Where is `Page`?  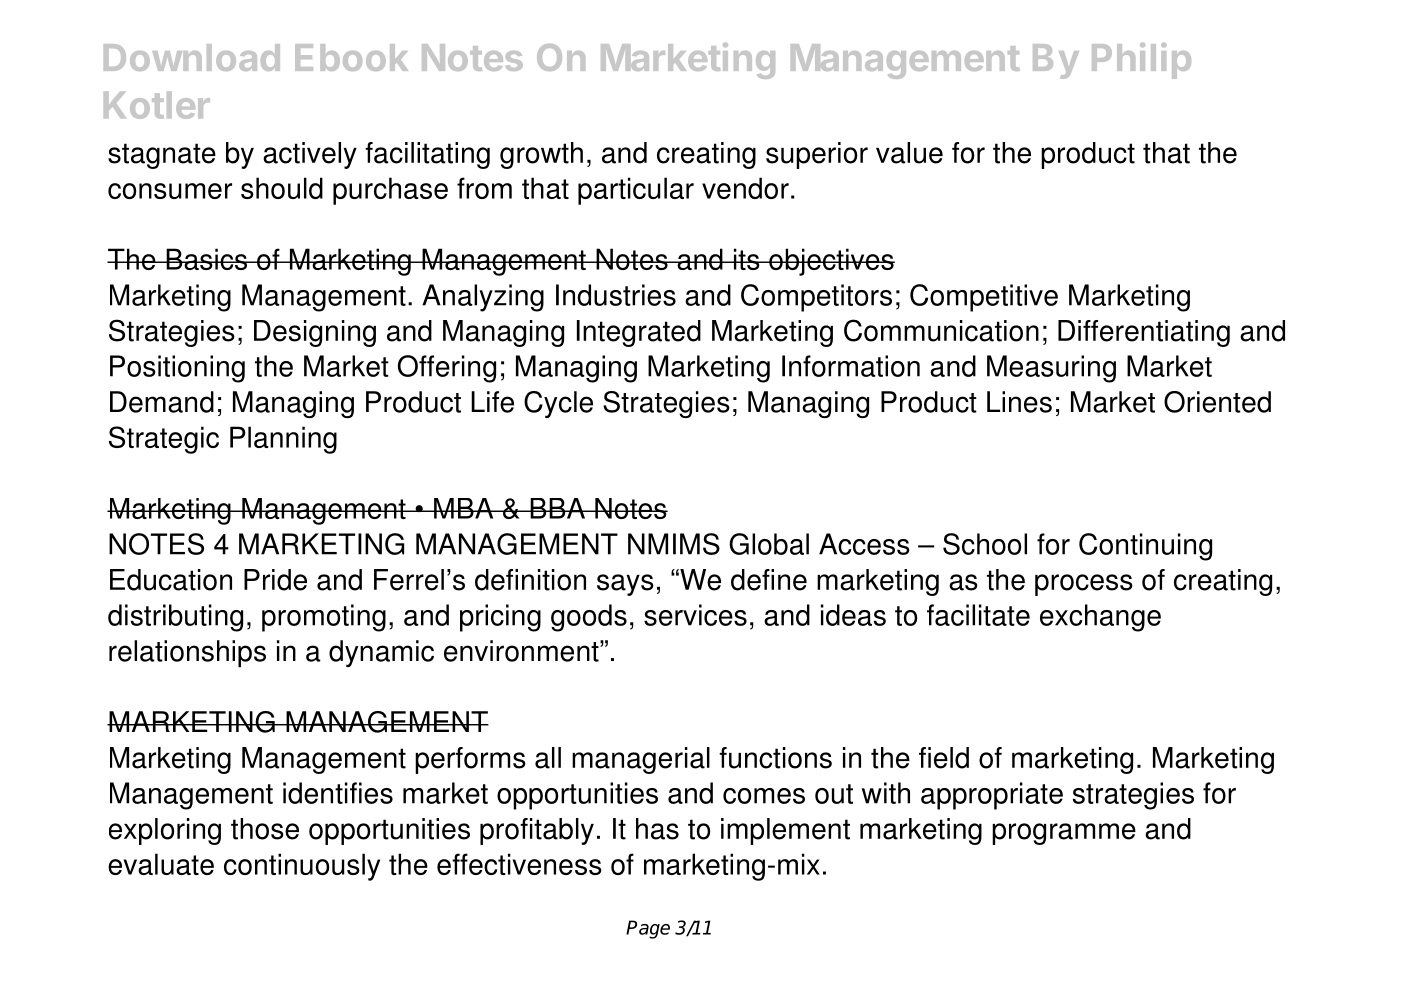 Page is located at coordinates (648, 929).
